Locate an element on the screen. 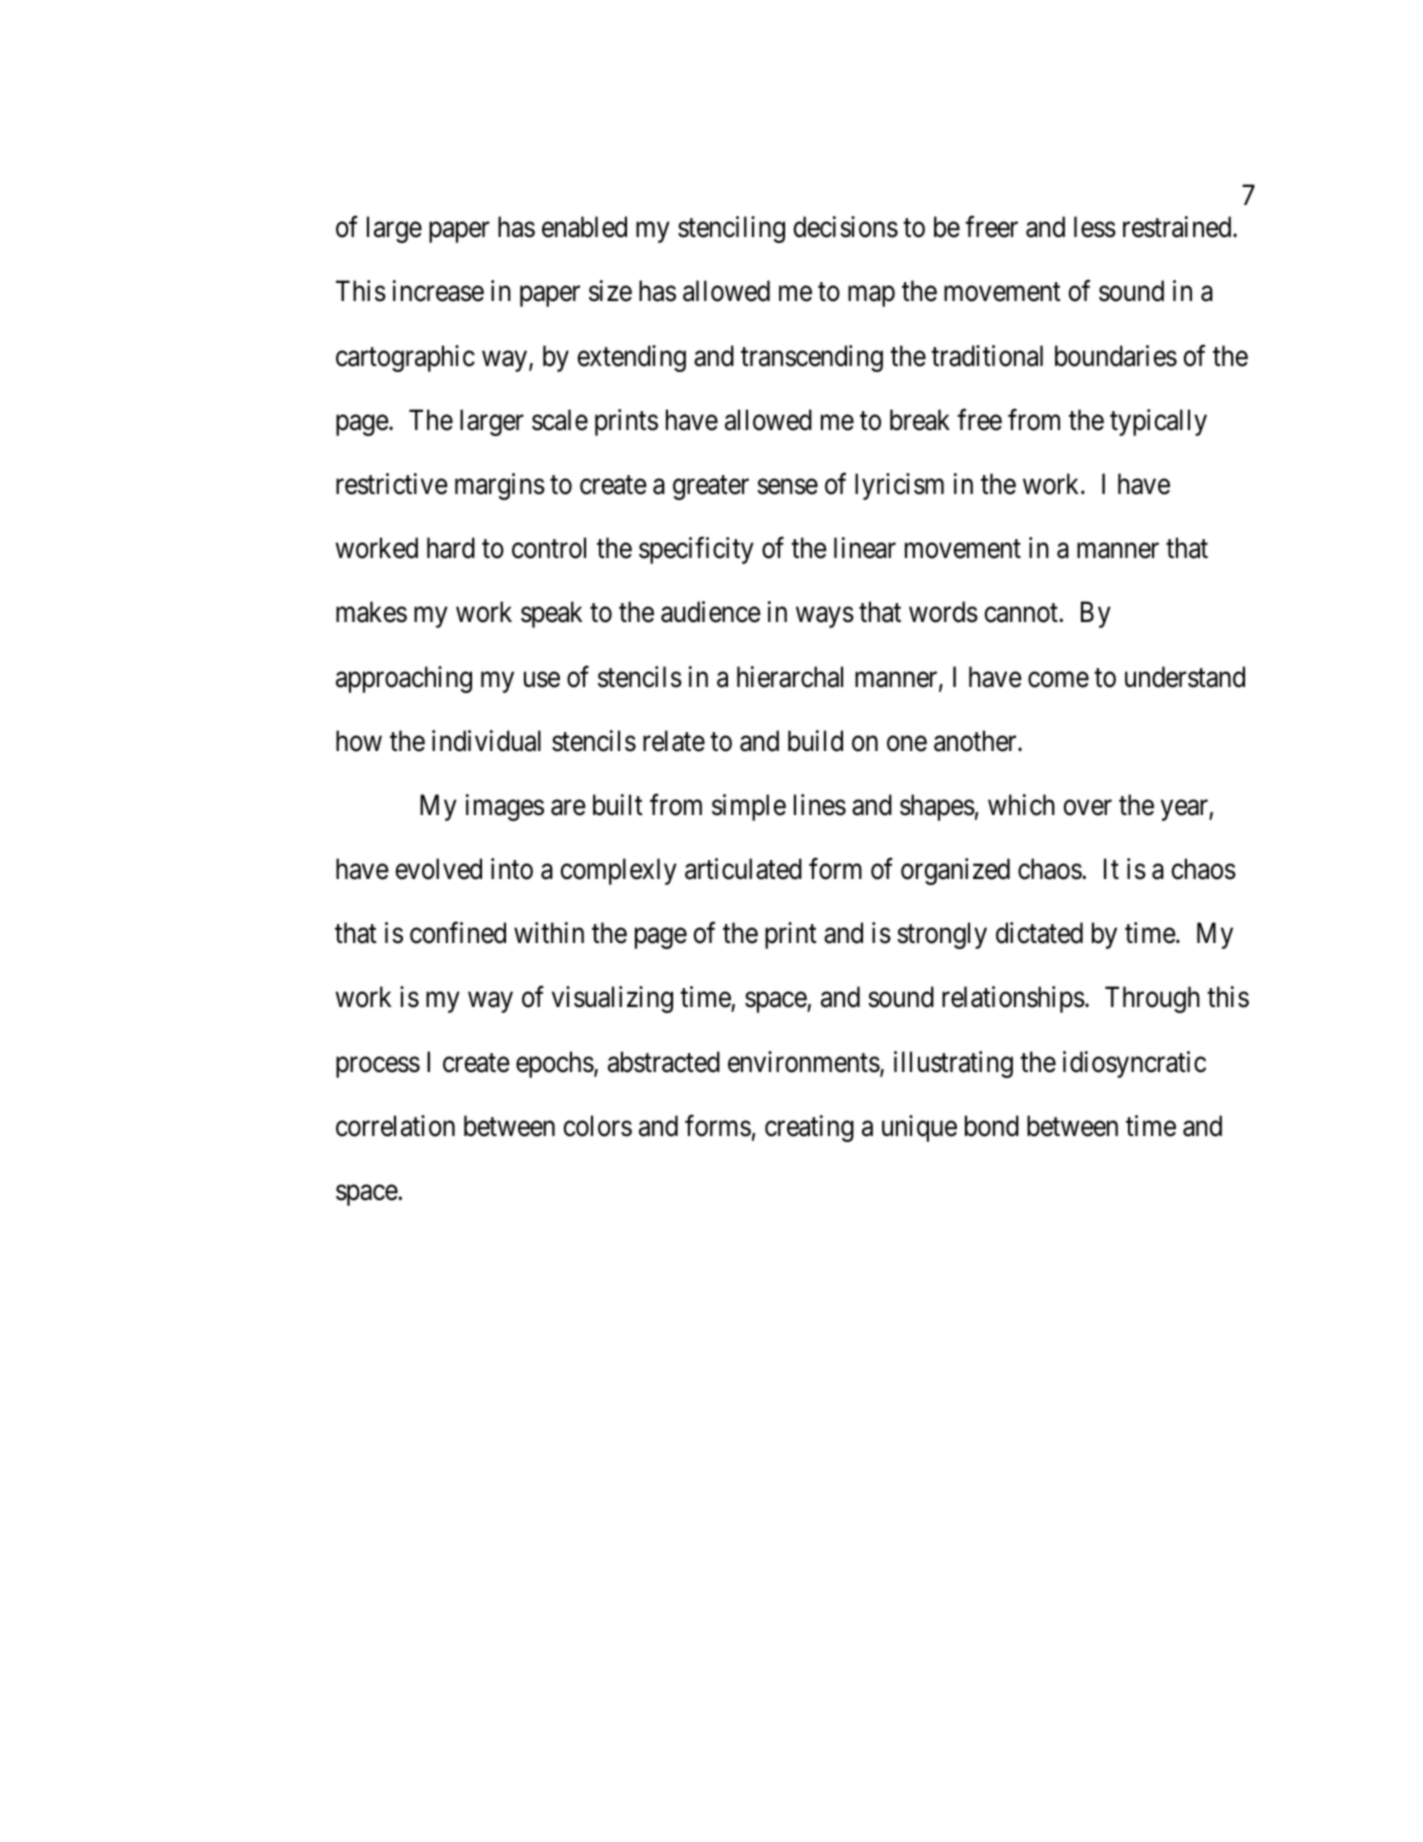 The height and width of the screenshot is (1842, 1423). come is located at coordinates (1058, 680).
